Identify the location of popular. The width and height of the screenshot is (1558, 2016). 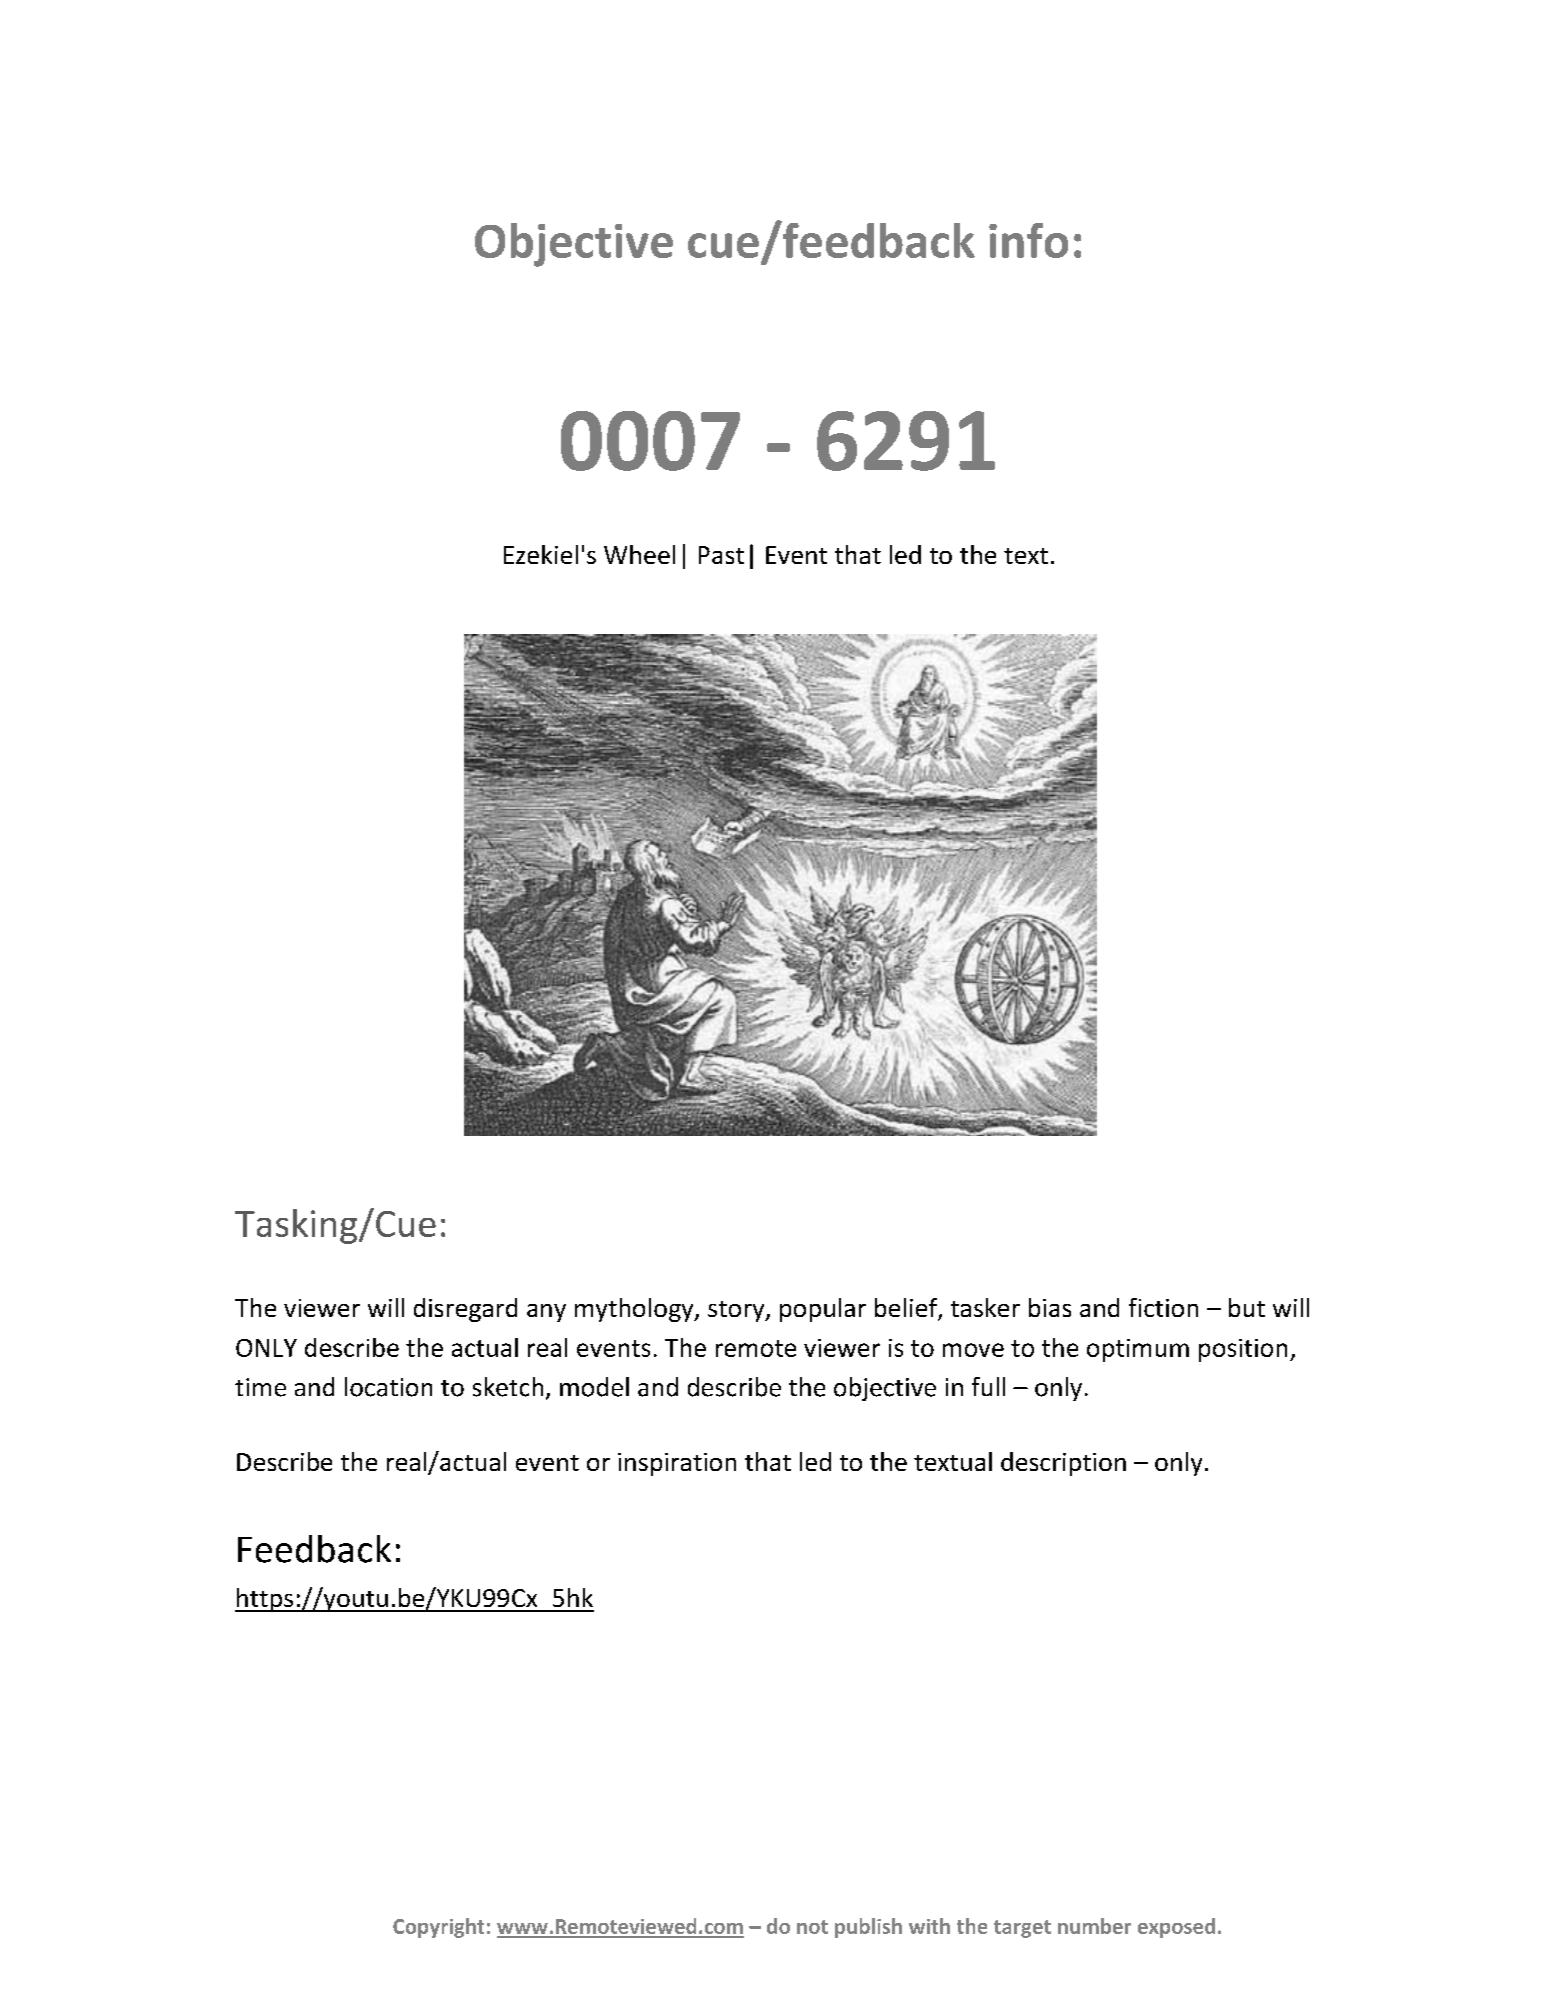
(823, 1310).
